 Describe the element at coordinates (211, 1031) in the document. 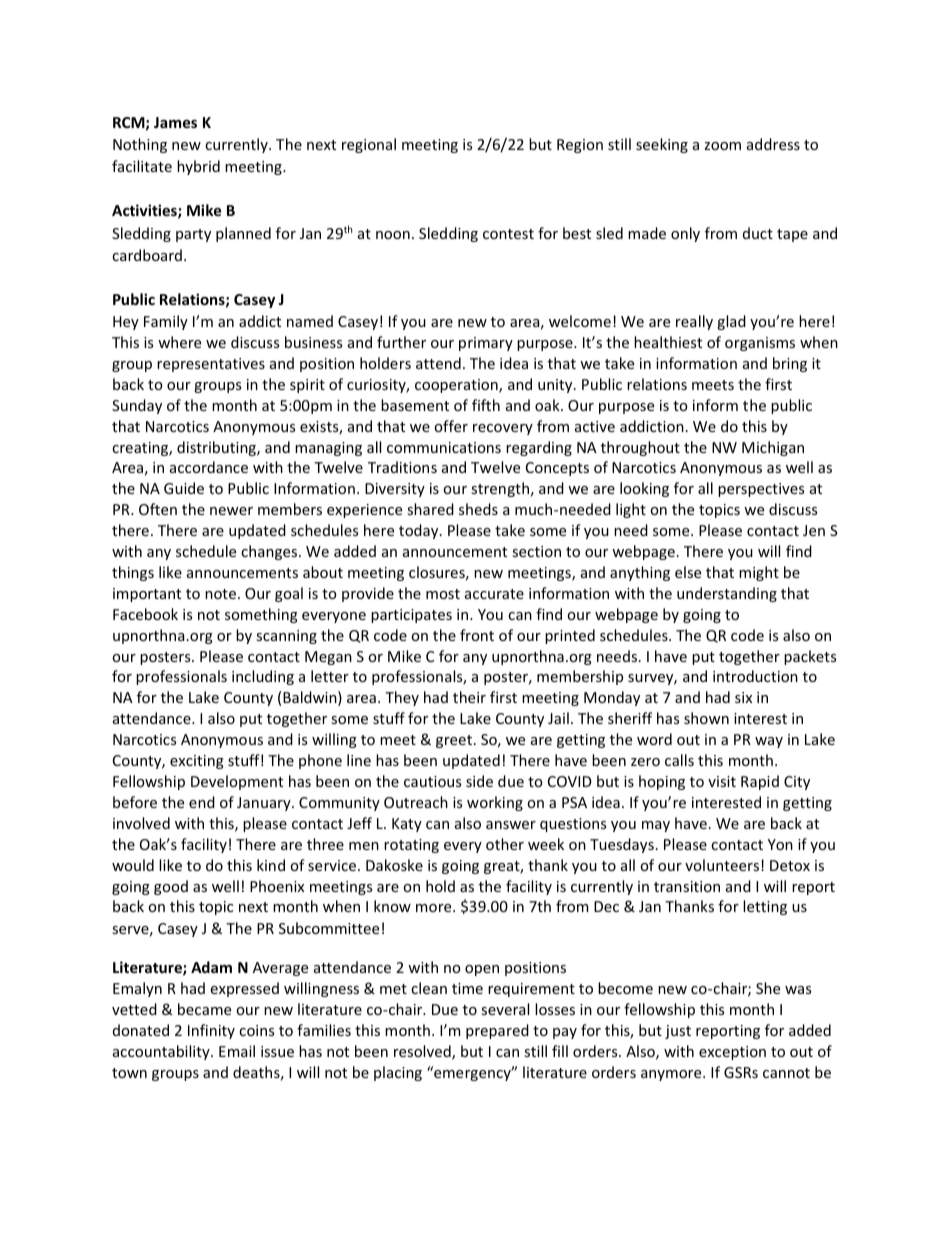

I see `Infinity` at that location.
